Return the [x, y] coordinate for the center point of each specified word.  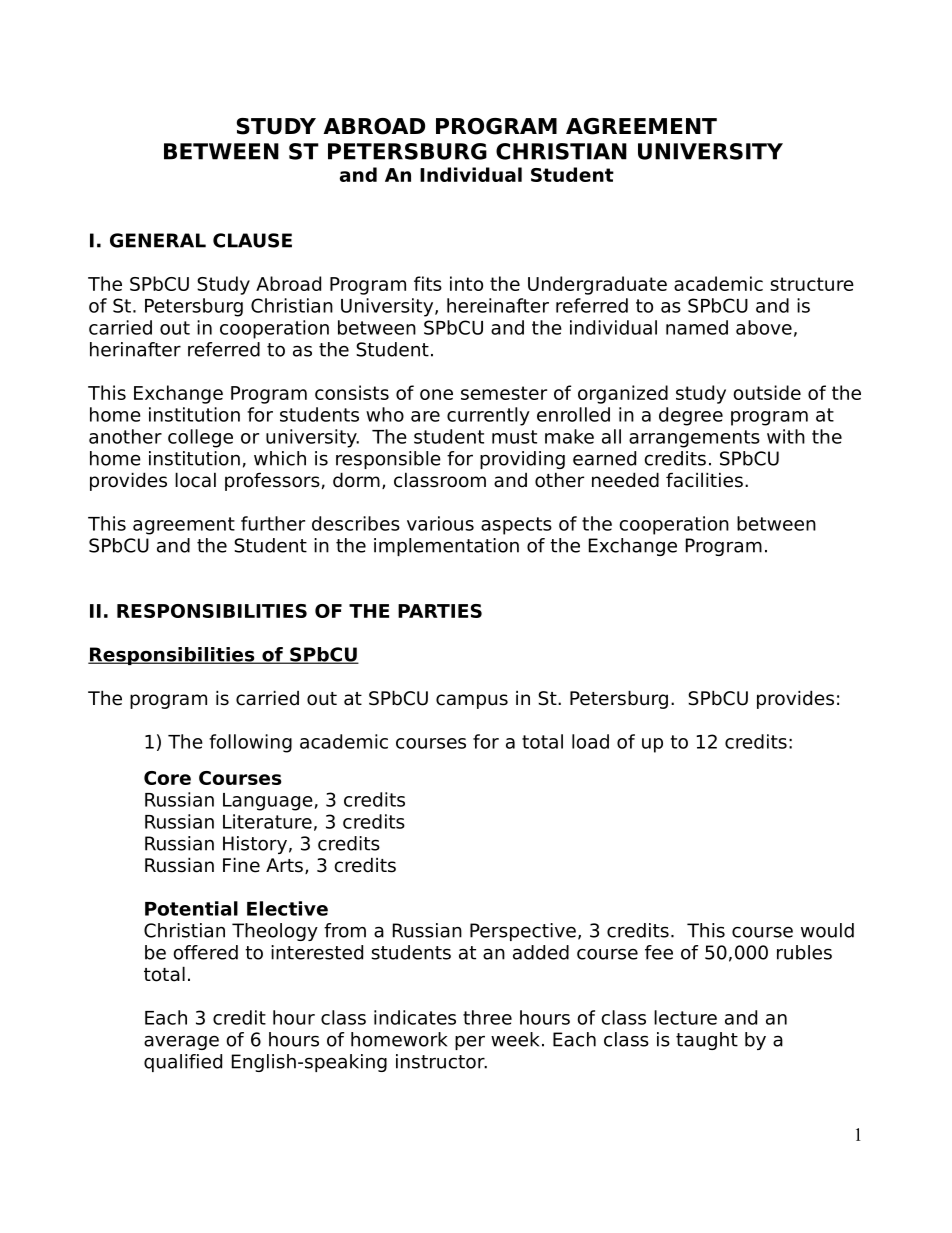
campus [472, 701]
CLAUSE [252, 240]
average [181, 1042]
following [250, 743]
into [466, 283]
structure [812, 284]
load [590, 741]
